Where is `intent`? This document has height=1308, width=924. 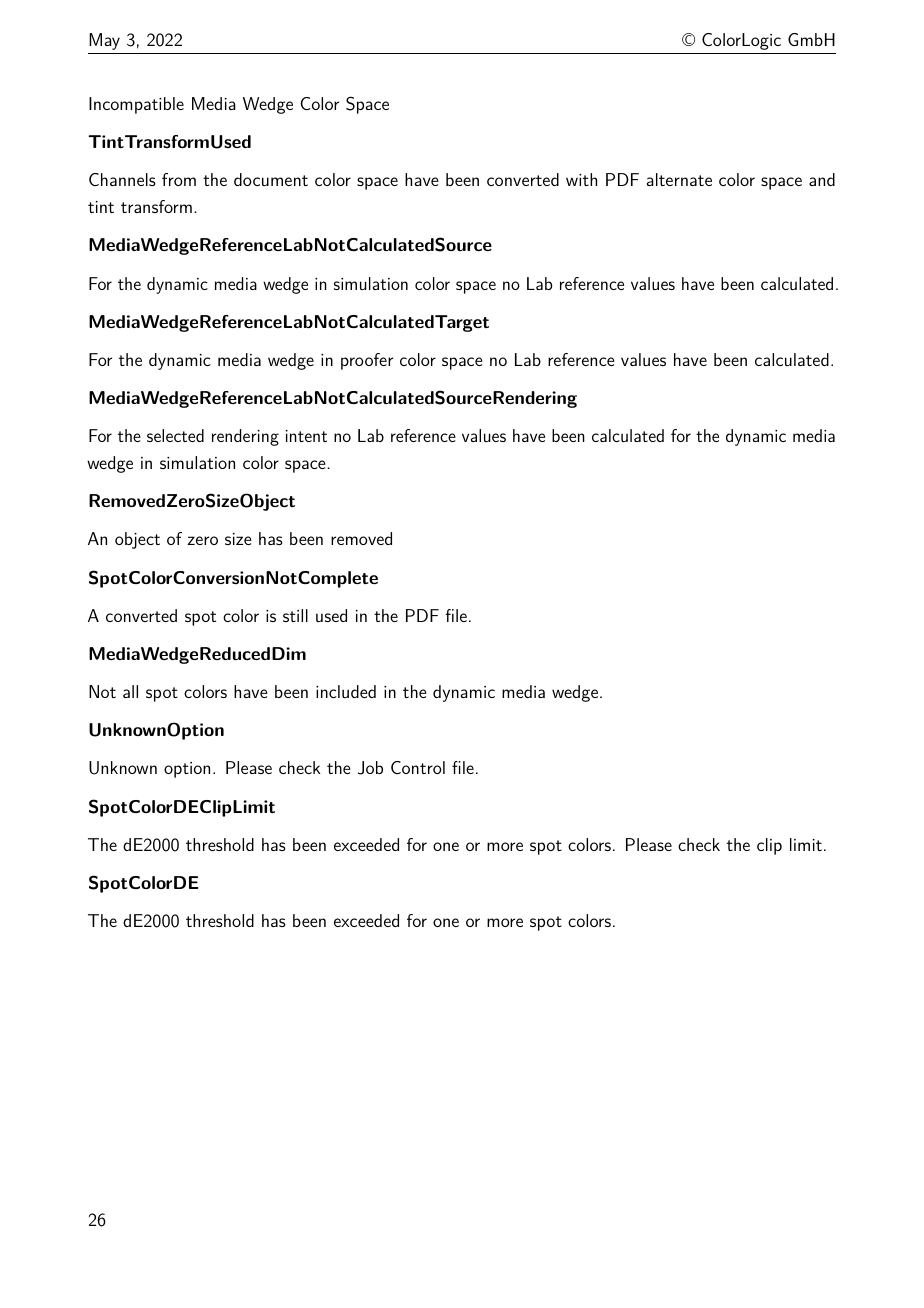
intent is located at coordinates (306, 436).
